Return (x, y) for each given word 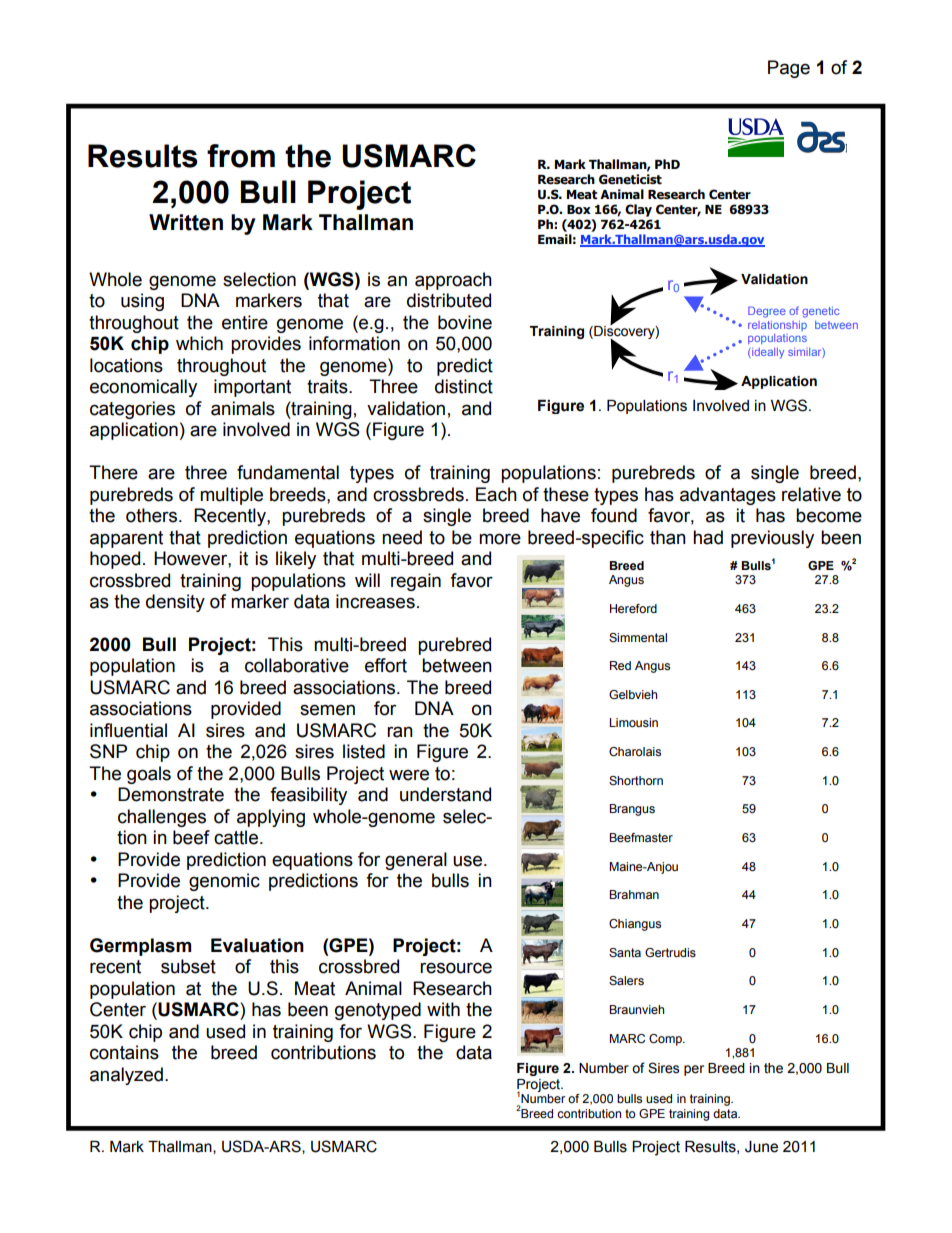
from (241, 156)
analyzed (126, 1076)
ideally (767, 353)
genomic (224, 882)
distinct (464, 386)
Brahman (634, 894)
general (416, 861)
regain (416, 582)
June (761, 1147)
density (175, 603)
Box (579, 209)
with (443, 1009)
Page (789, 69)
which (199, 343)
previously (772, 539)
